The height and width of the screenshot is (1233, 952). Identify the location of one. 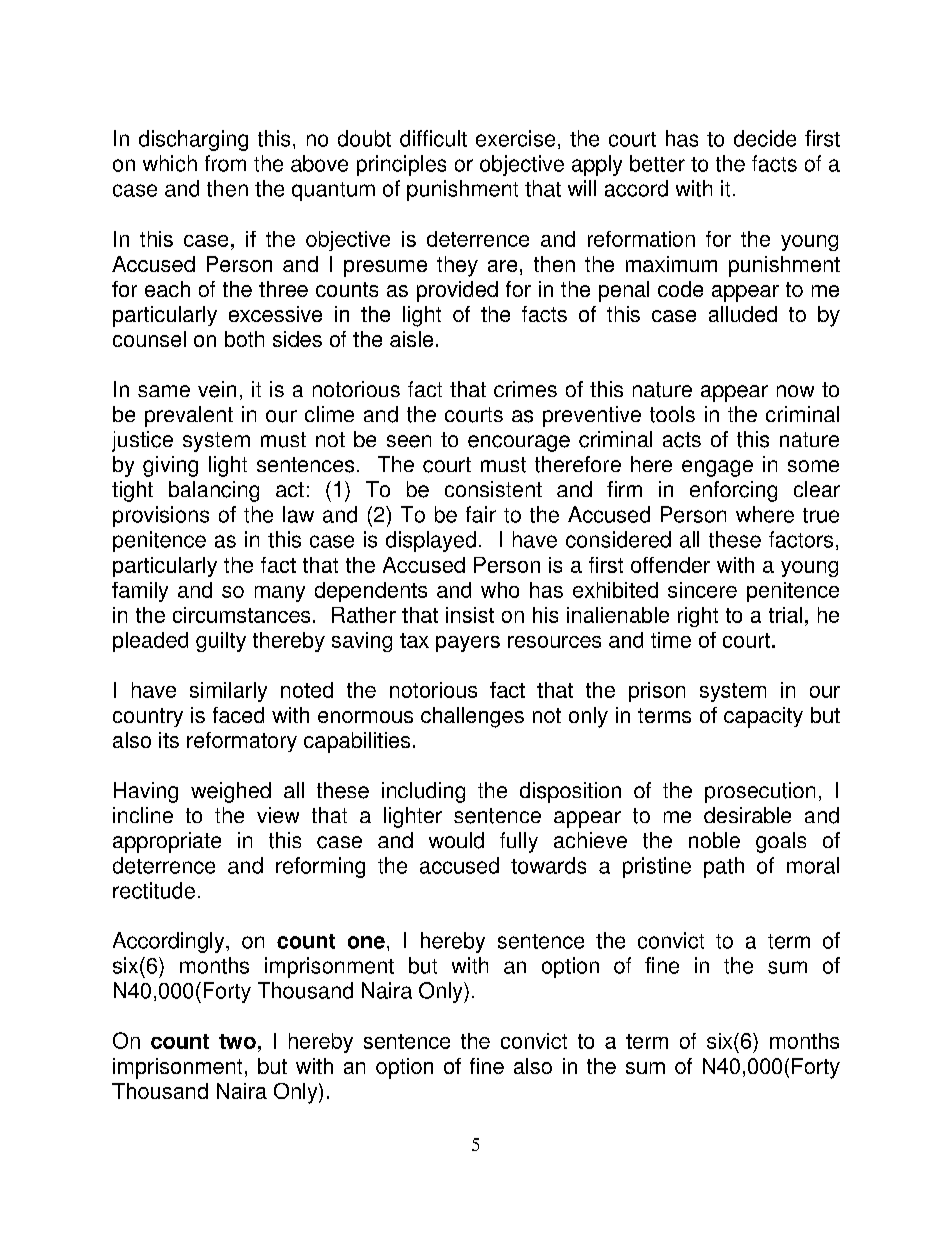
(366, 942).
